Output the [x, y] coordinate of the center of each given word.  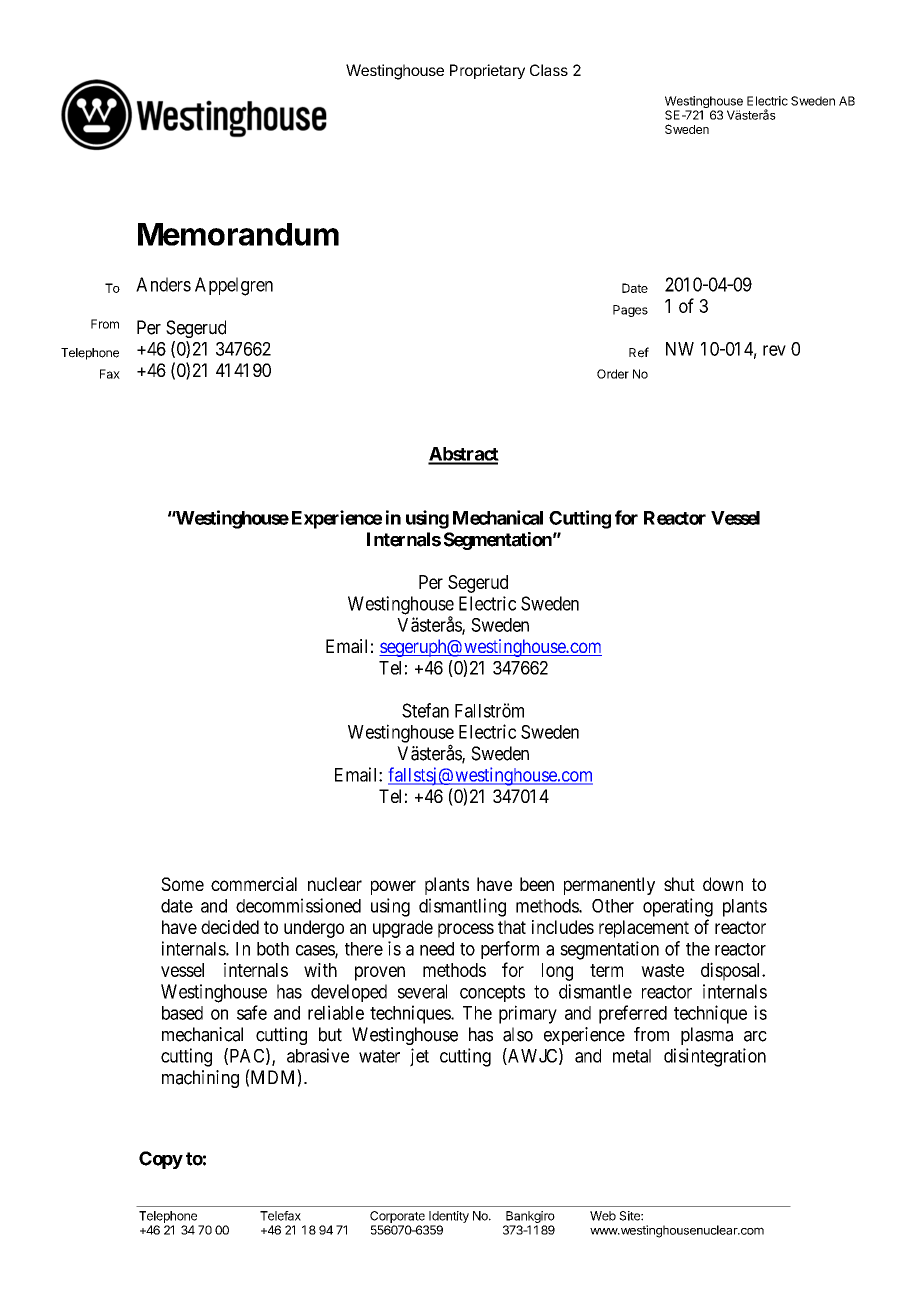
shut [679, 884]
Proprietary [487, 71]
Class [549, 70]
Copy [161, 1160]
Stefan [425, 710]
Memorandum [238, 234]
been [537, 884]
